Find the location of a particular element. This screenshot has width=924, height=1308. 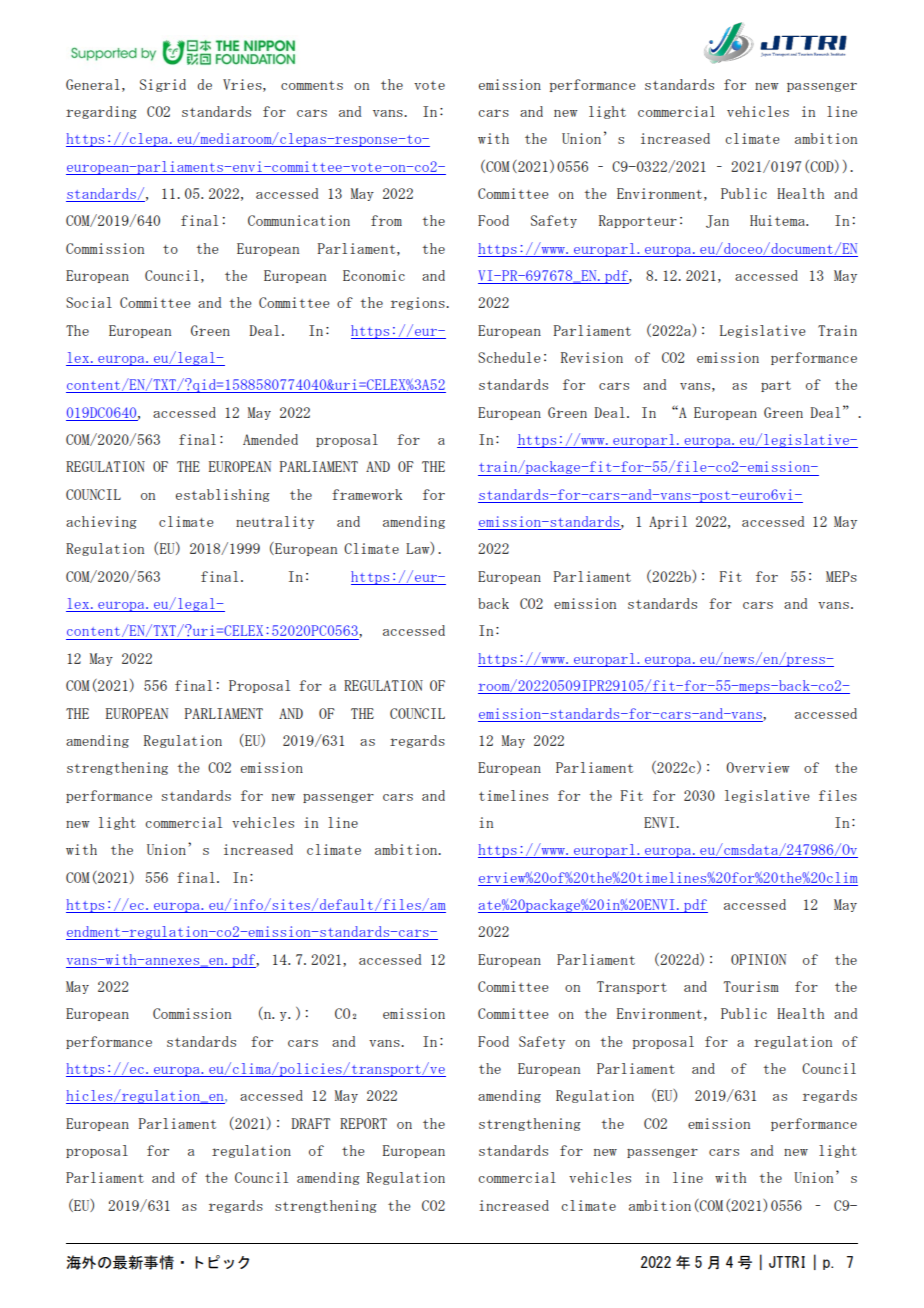

OPINION is located at coordinates (758, 959).
